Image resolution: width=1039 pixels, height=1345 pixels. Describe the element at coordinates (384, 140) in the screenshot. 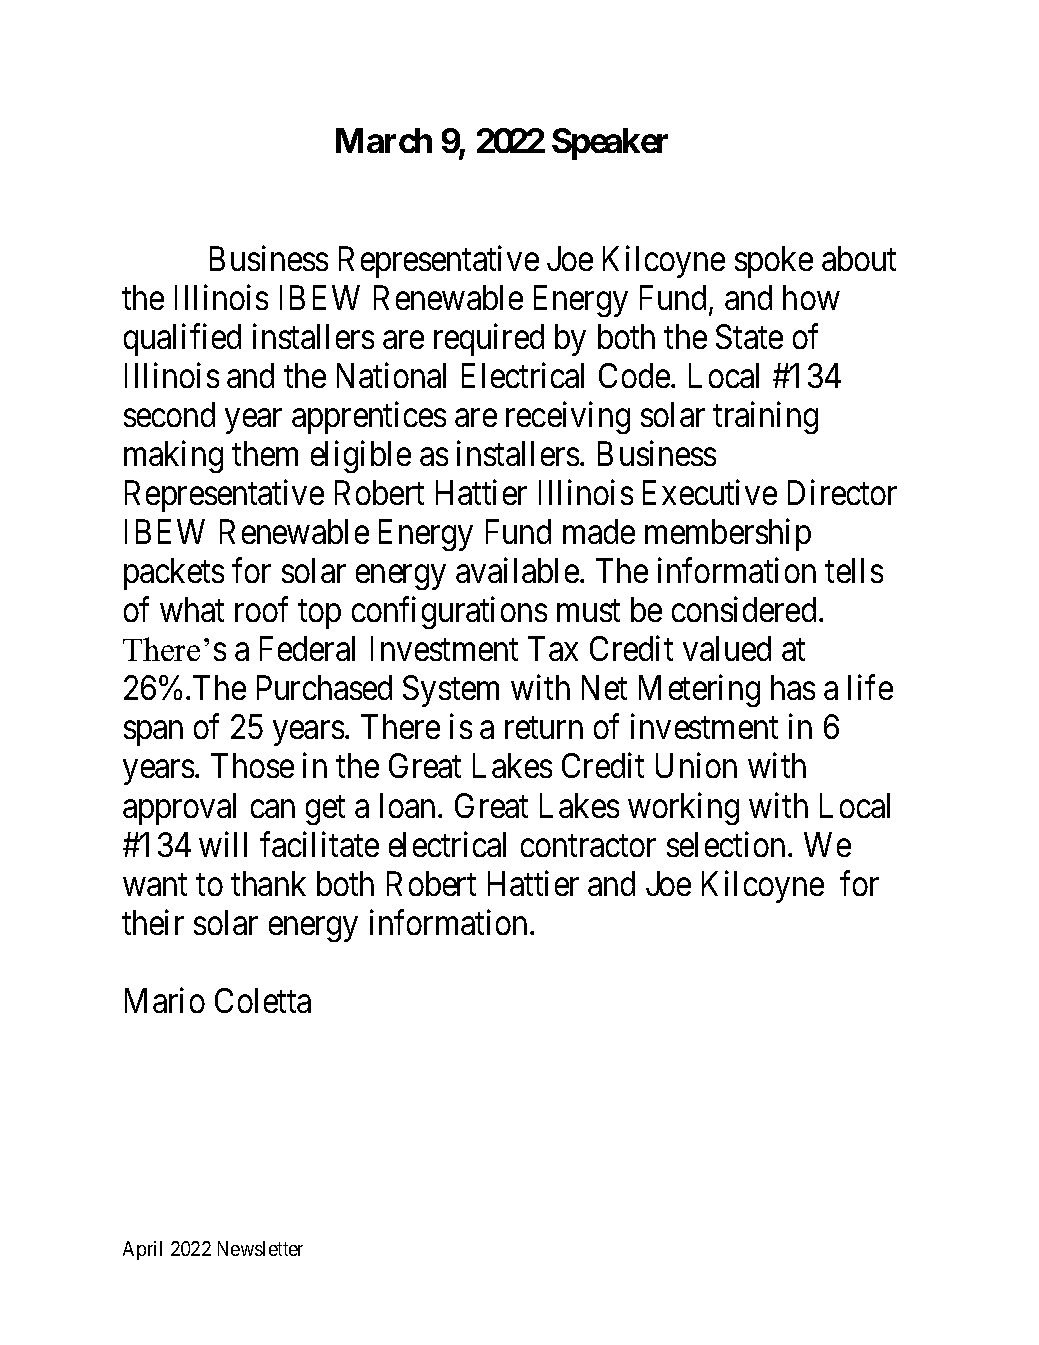

I see `March` at that location.
